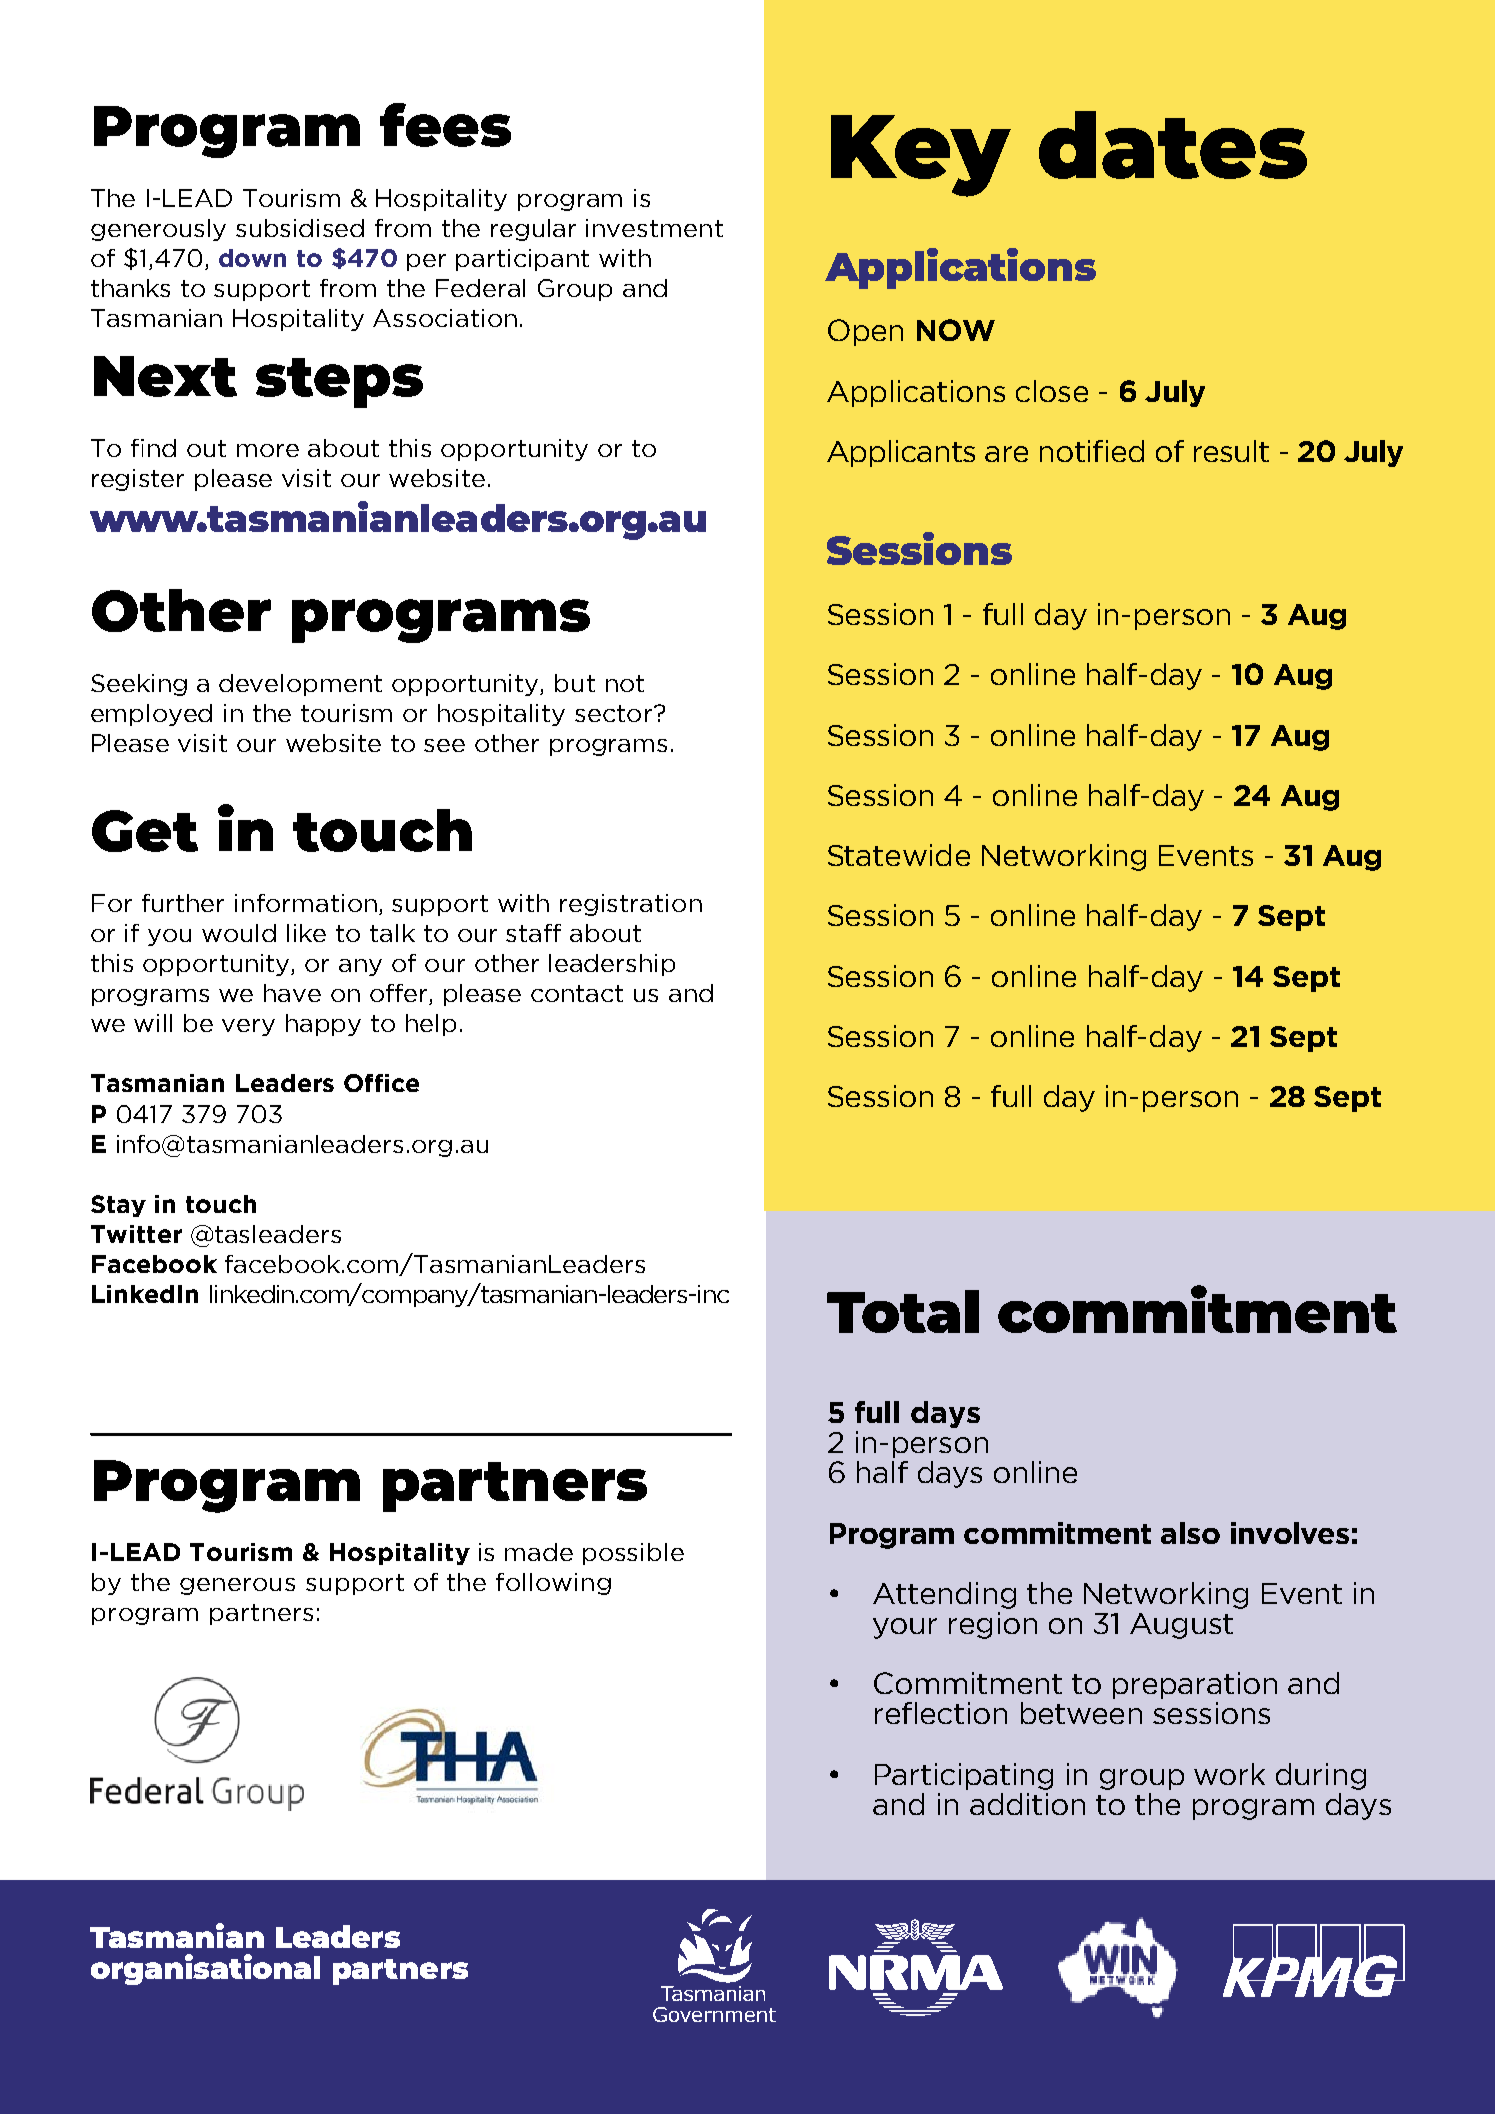 The image size is (1495, 2114). I want to click on Participating, so click(964, 1776).
